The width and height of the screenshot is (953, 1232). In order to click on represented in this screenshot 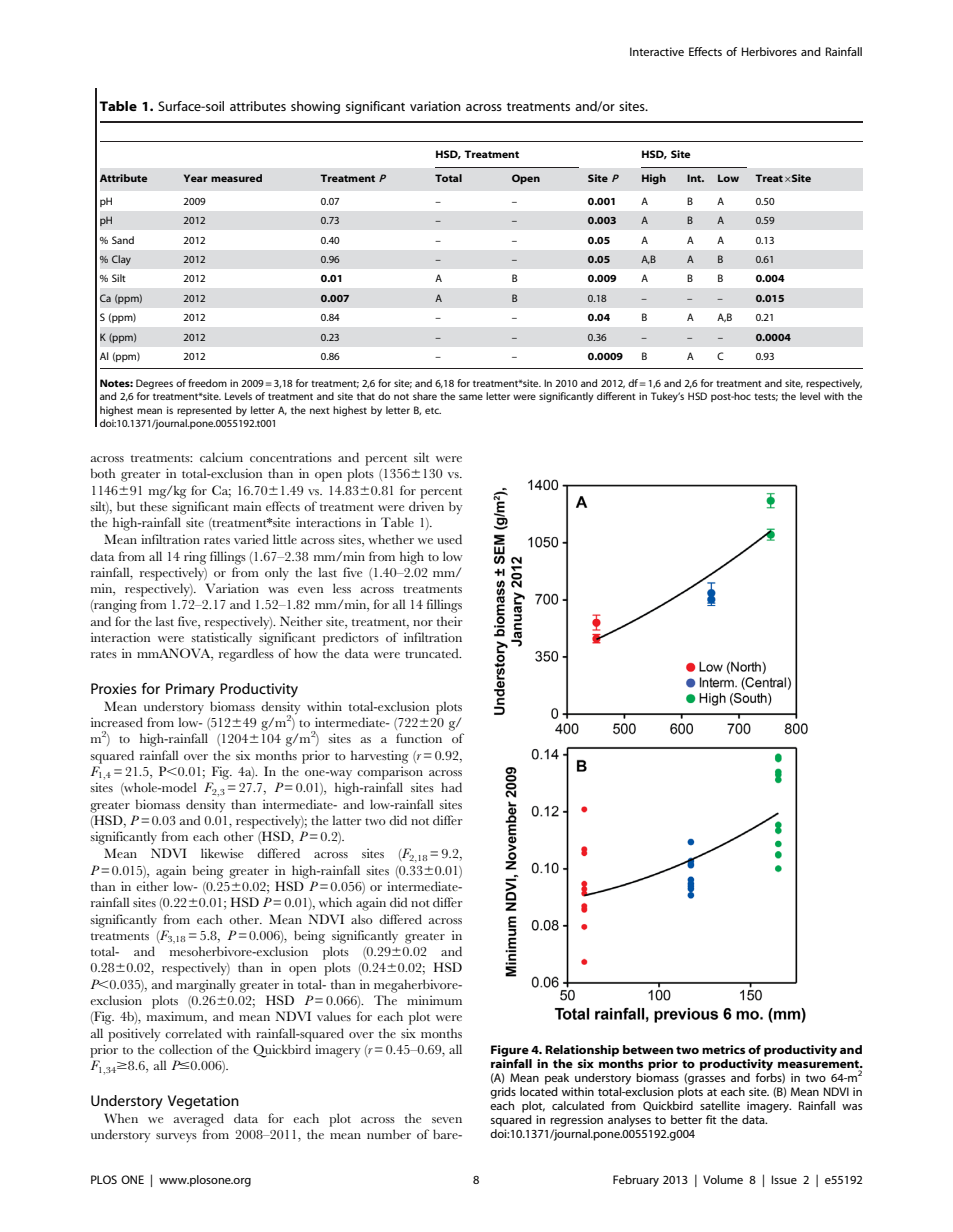, I will do `click(204, 411)`.
